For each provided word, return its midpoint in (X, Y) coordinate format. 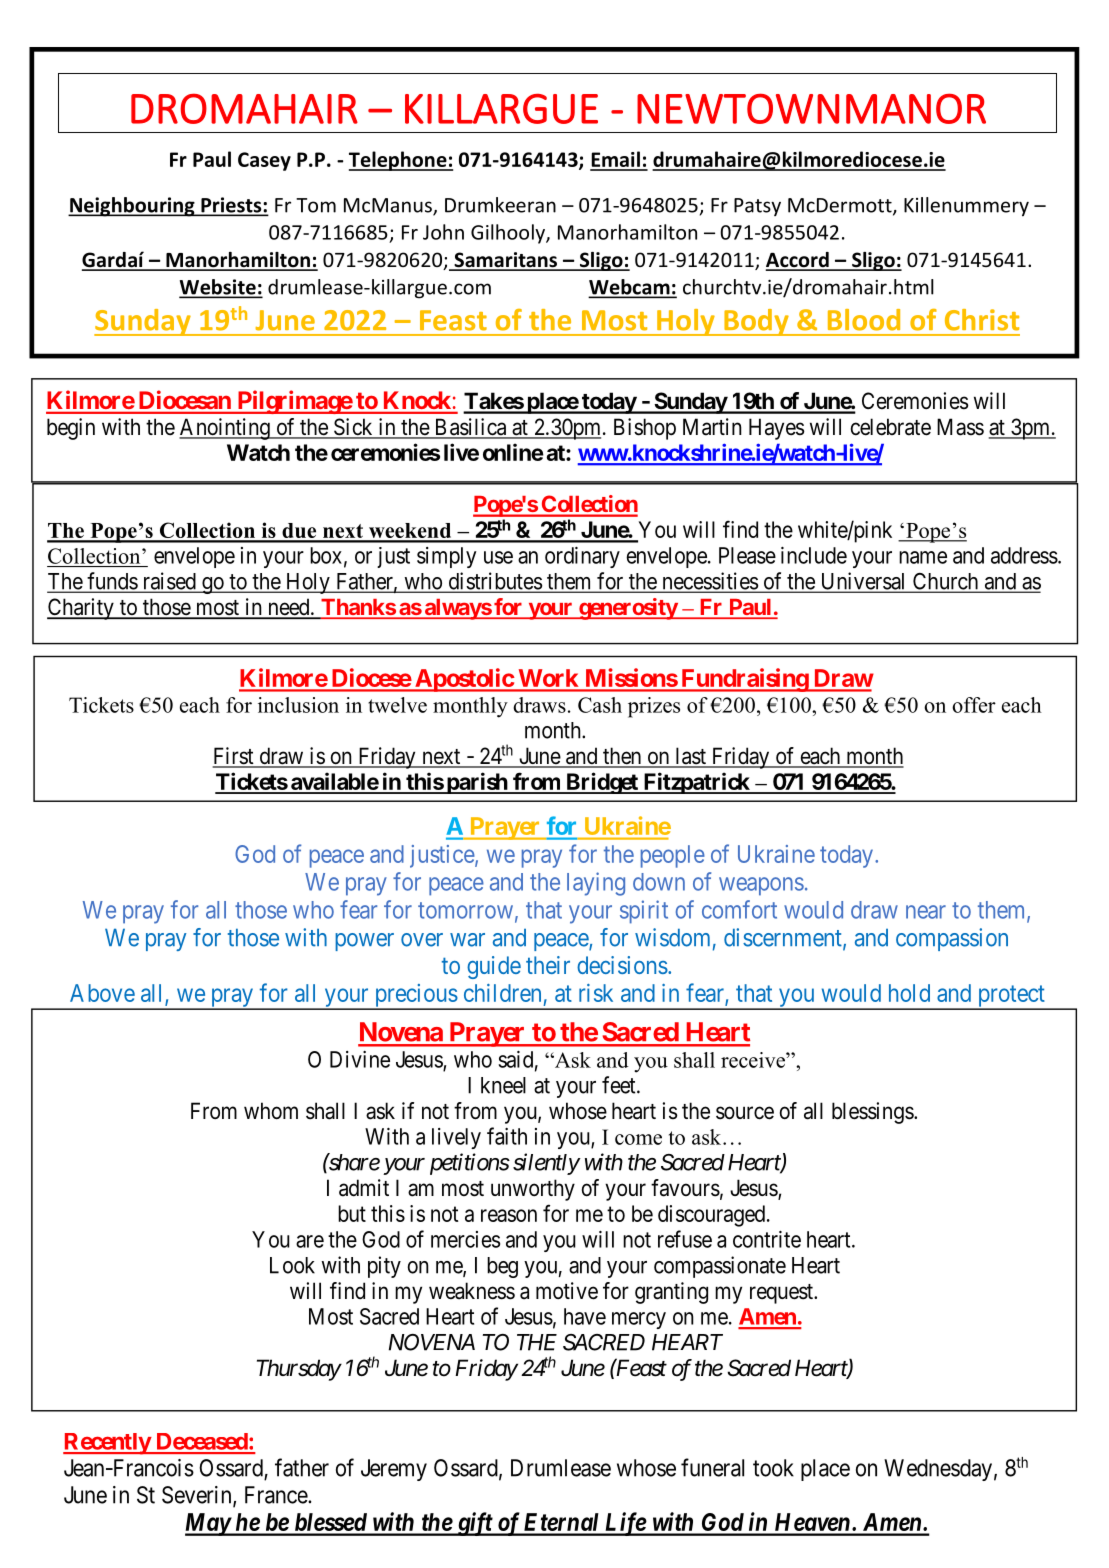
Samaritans (506, 261)
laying (596, 884)
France (277, 1495)
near (926, 912)
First (234, 757)
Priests (231, 206)
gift (474, 1524)
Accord (798, 261)
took (773, 1468)
